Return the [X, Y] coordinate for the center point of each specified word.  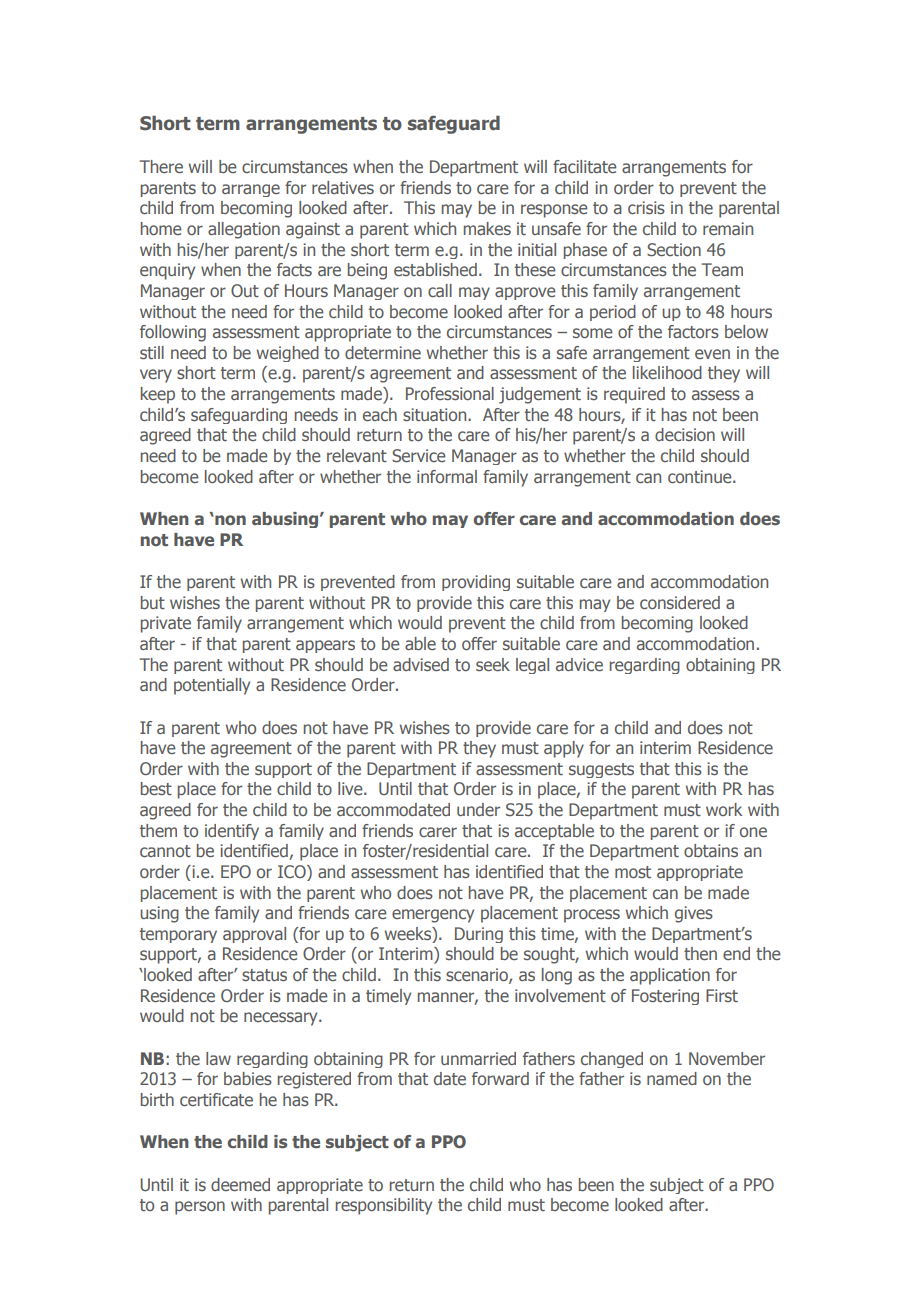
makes [487, 228]
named [672, 1078]
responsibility [384, 1206]
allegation [244, 230]
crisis [646, 207]
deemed [240, 1184]
